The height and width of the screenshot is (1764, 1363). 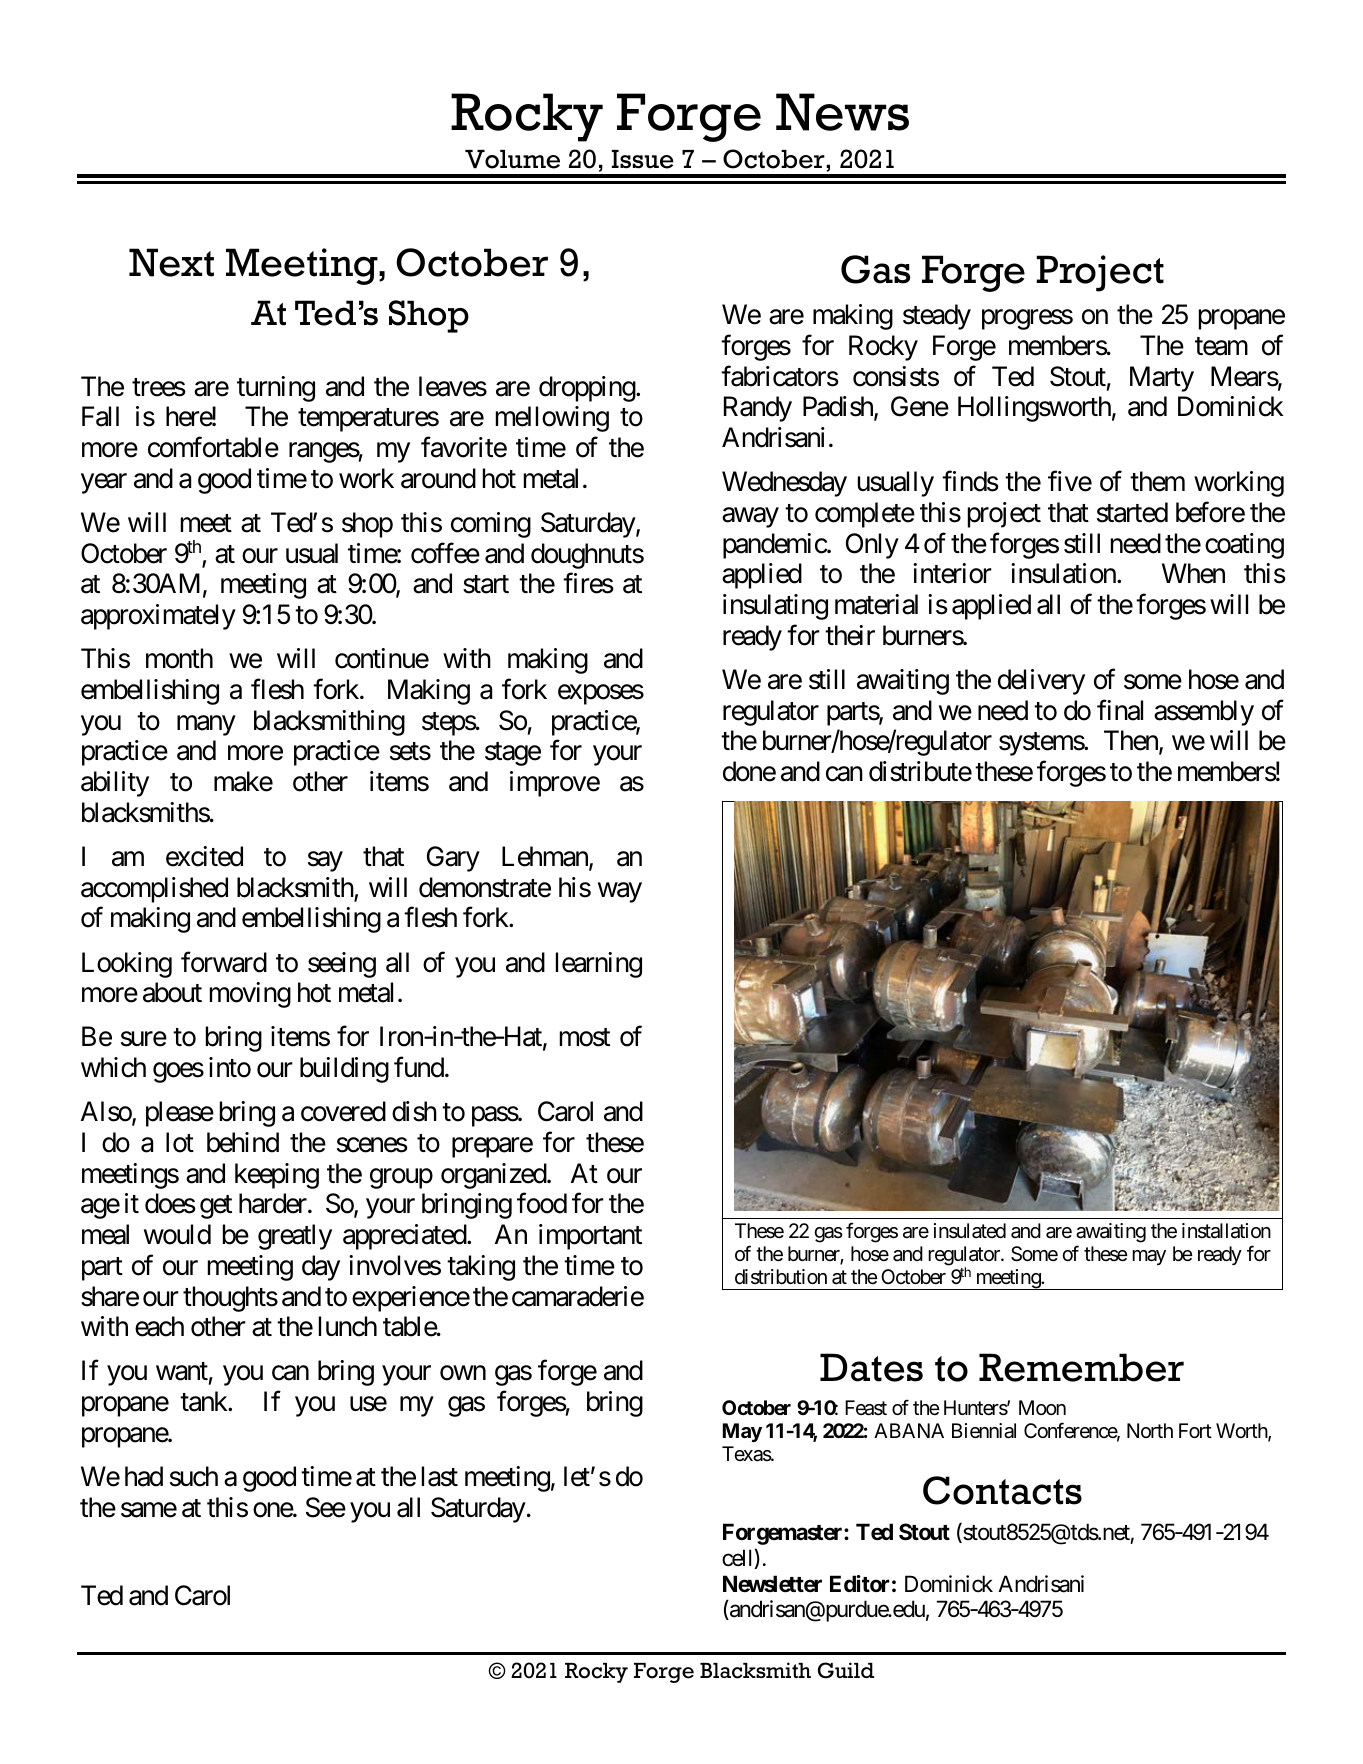 I want to click on about, so click(x=172, y=992).
